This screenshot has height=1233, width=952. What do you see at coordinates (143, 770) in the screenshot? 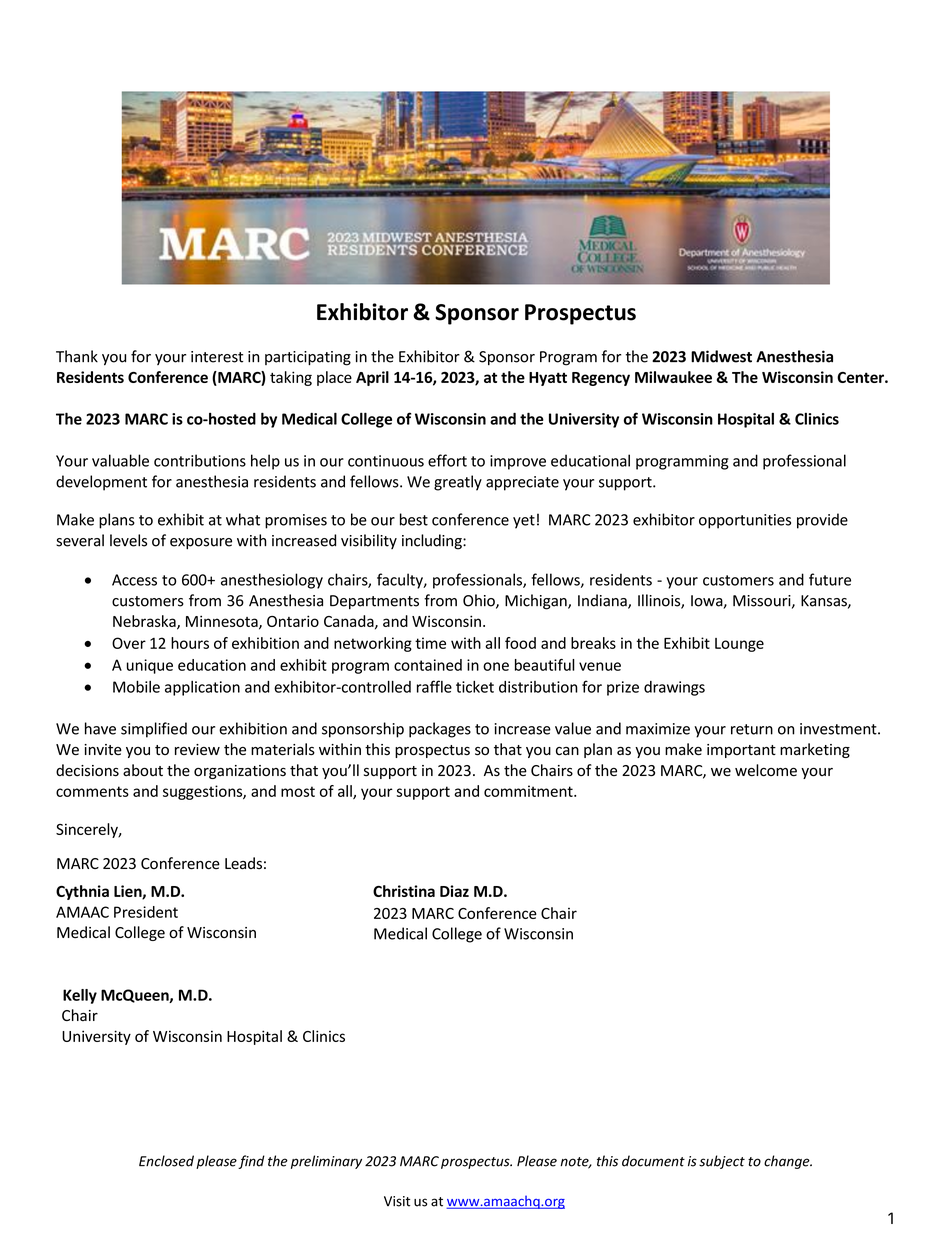
I see `about` at bounding box center [143, 770].
